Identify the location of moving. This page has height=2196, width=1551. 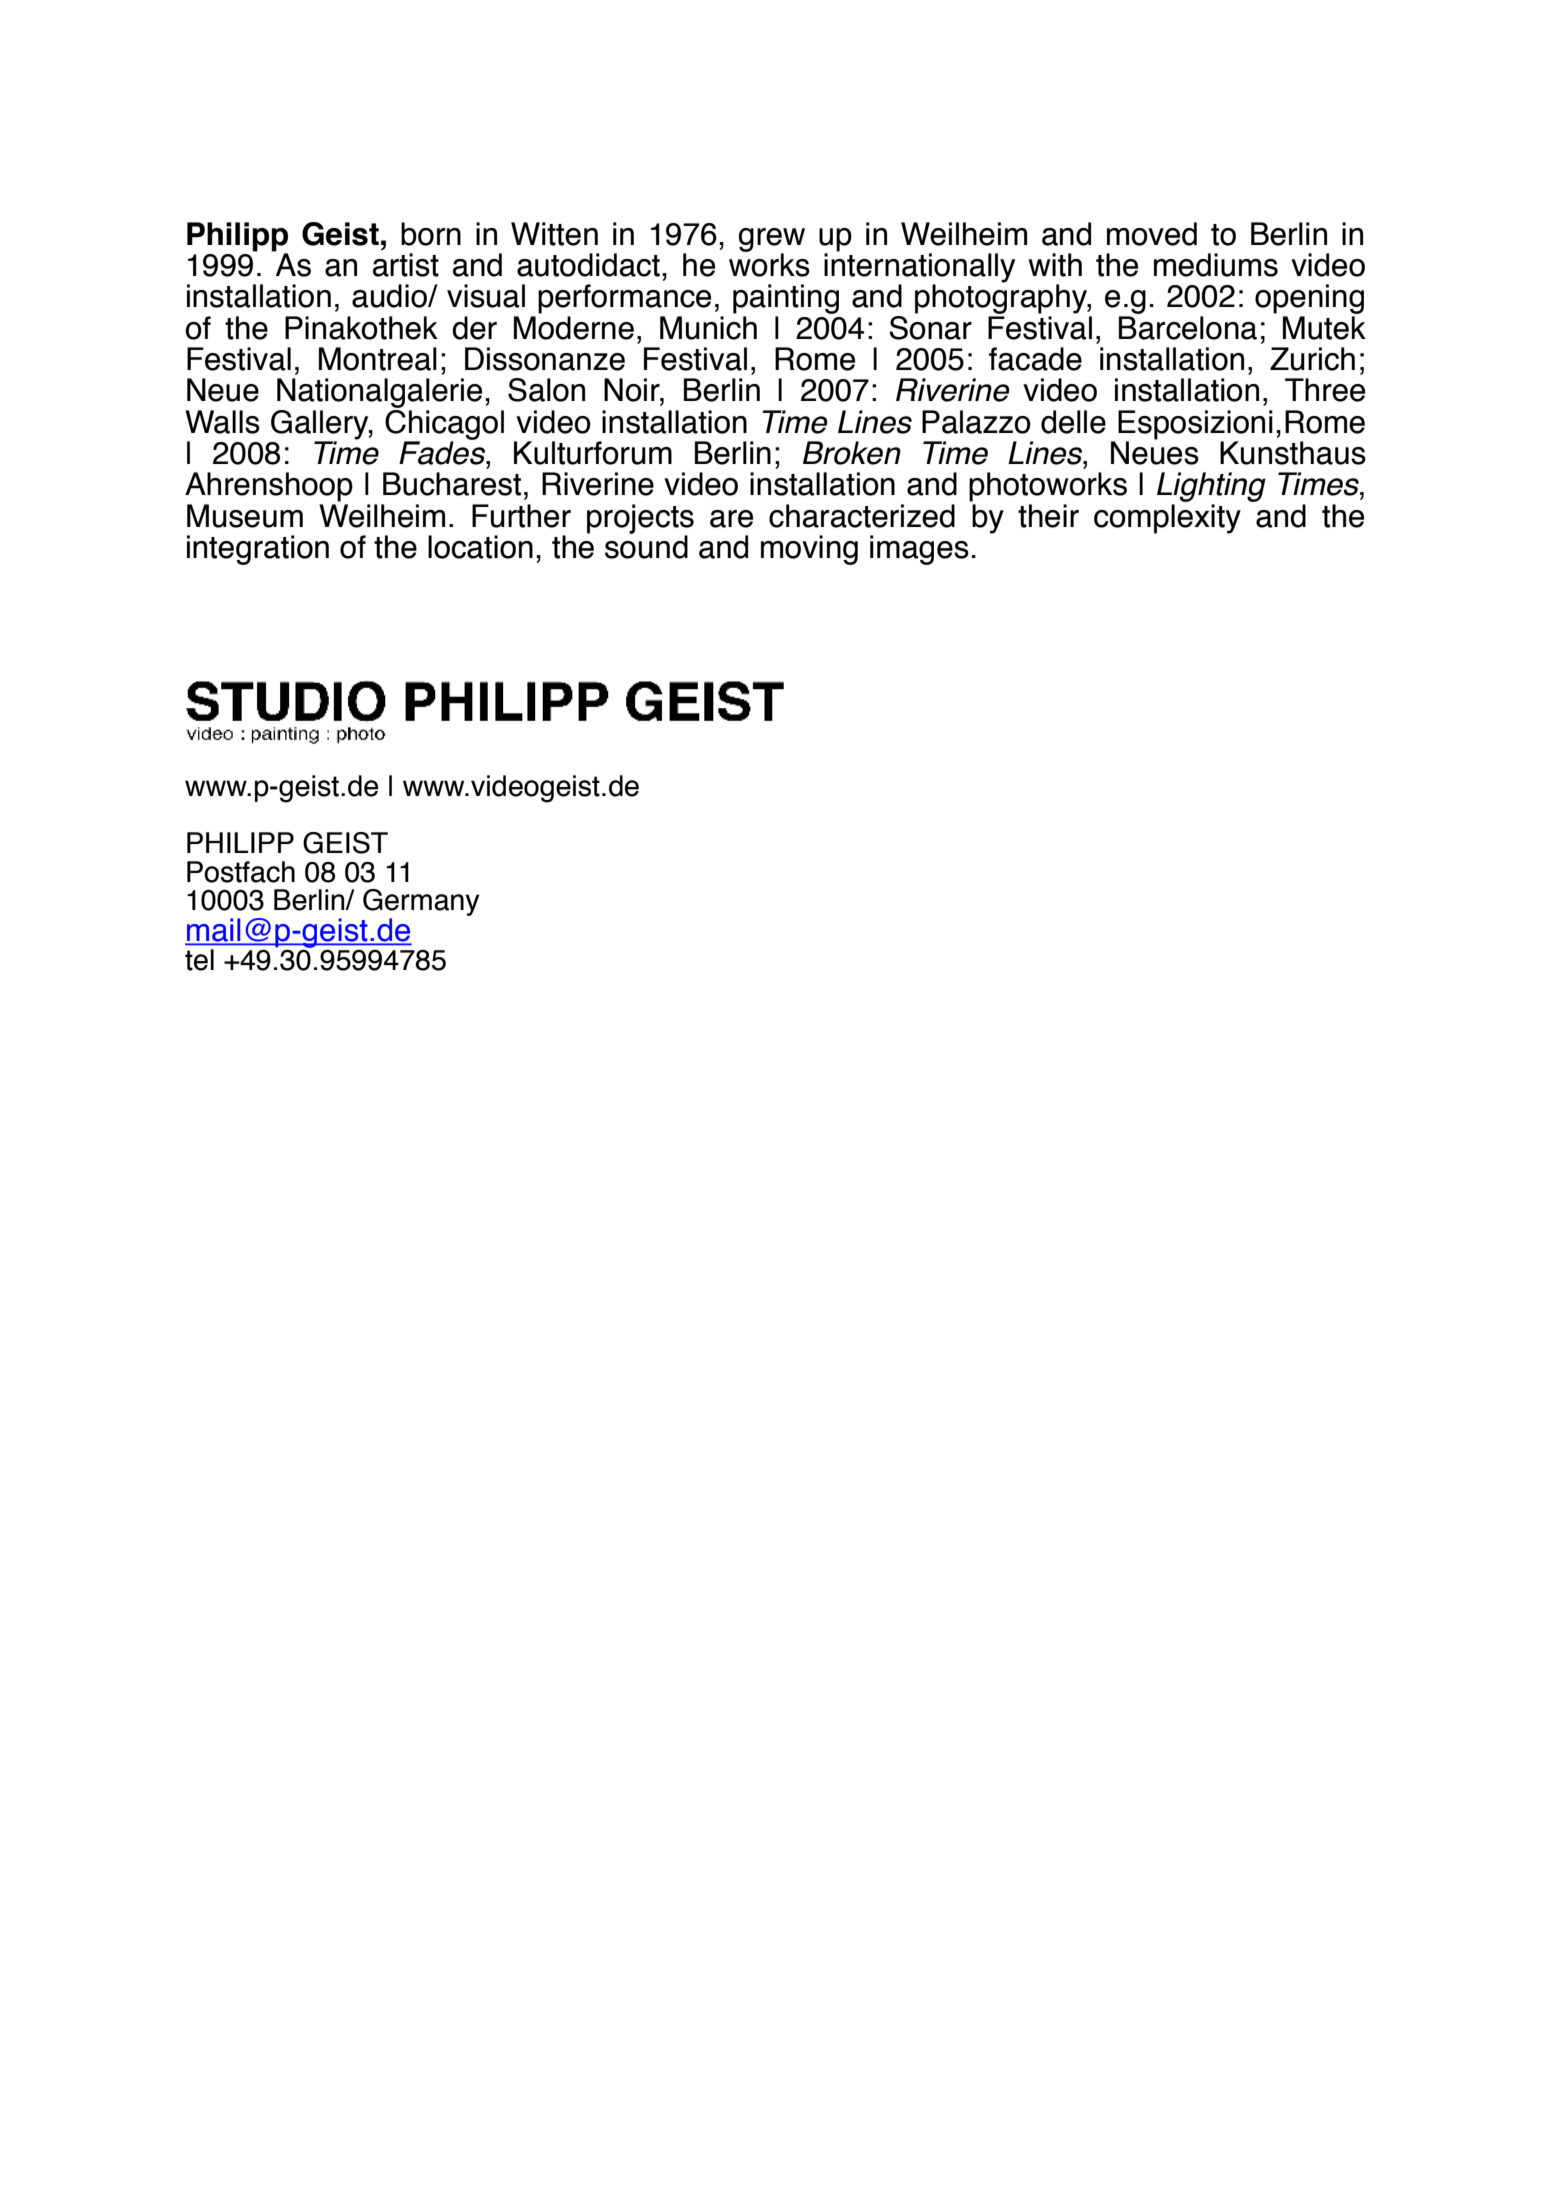
(809, 550).
